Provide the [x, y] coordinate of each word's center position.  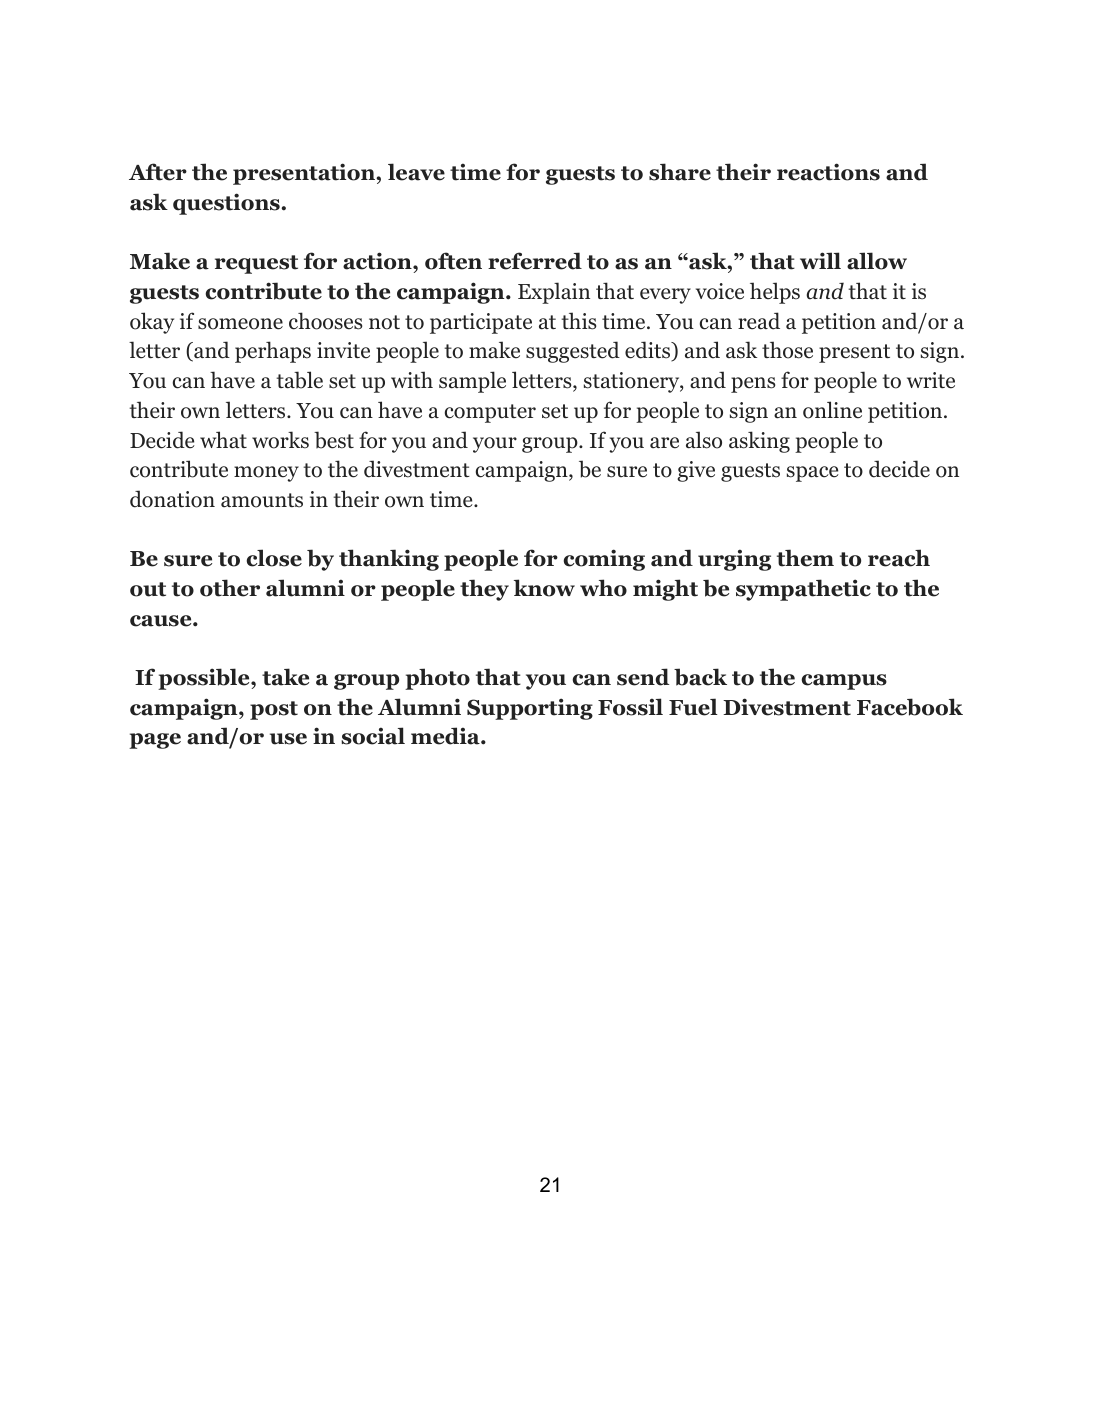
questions [227, 204]
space [813, 474]
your [495, 445]
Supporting [530, 709]
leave [416, 172]
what [223, 440]
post [274, 710]
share [680, 172]
